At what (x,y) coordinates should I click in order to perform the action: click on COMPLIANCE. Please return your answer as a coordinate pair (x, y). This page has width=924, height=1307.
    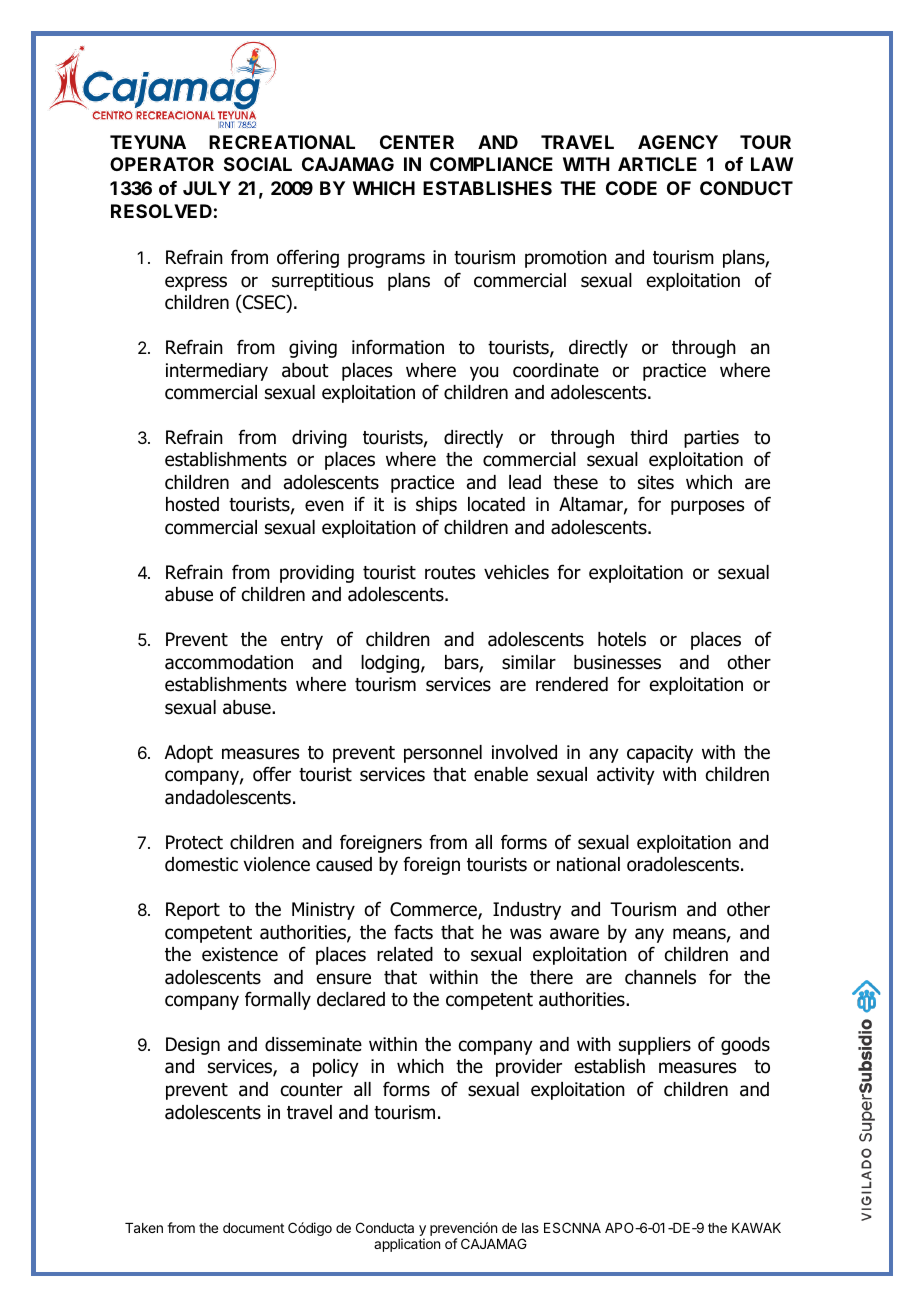
    Looking at the image, I should click on (491, 164).
